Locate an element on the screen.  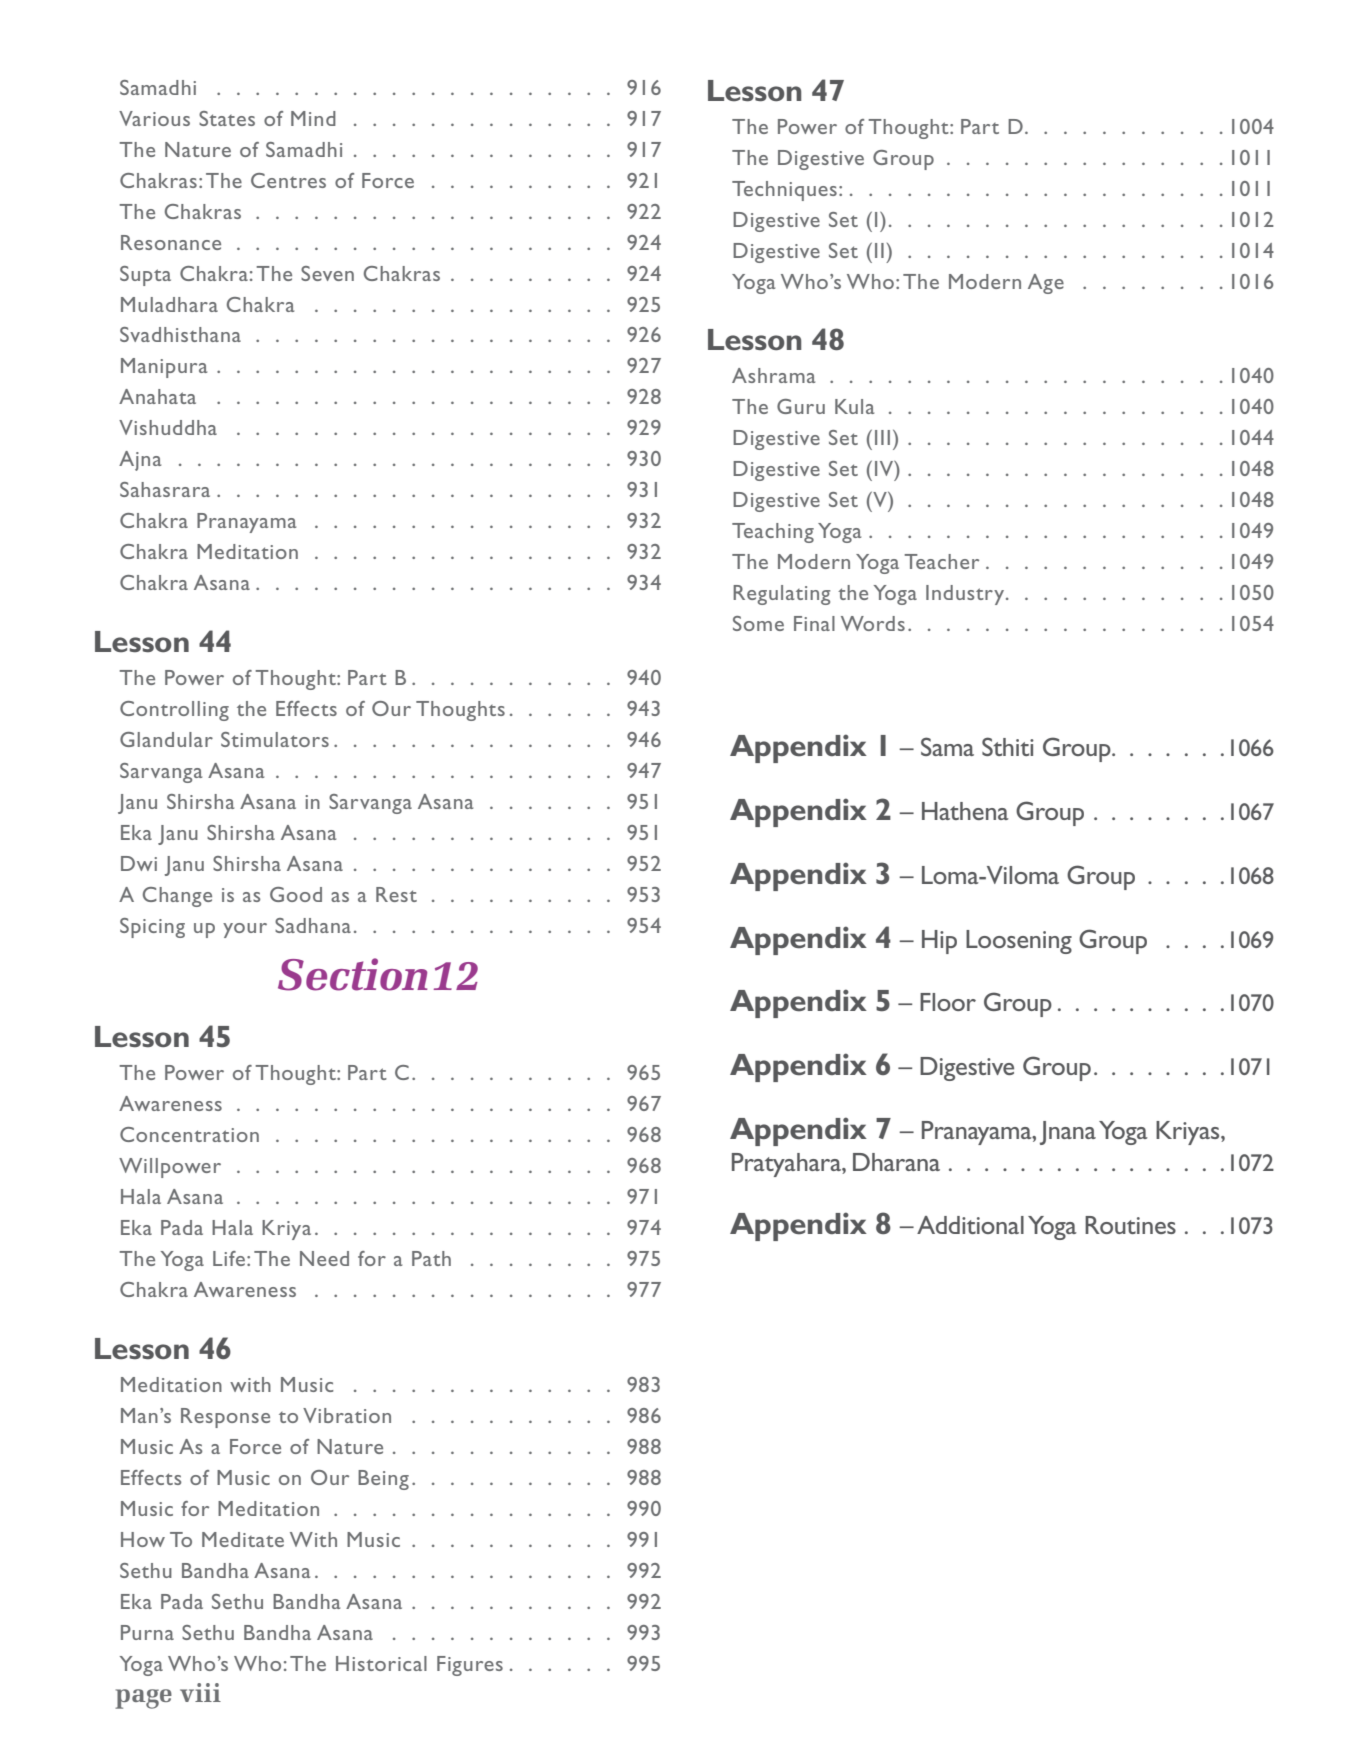
viii is located at coordinates (200, 1692).
